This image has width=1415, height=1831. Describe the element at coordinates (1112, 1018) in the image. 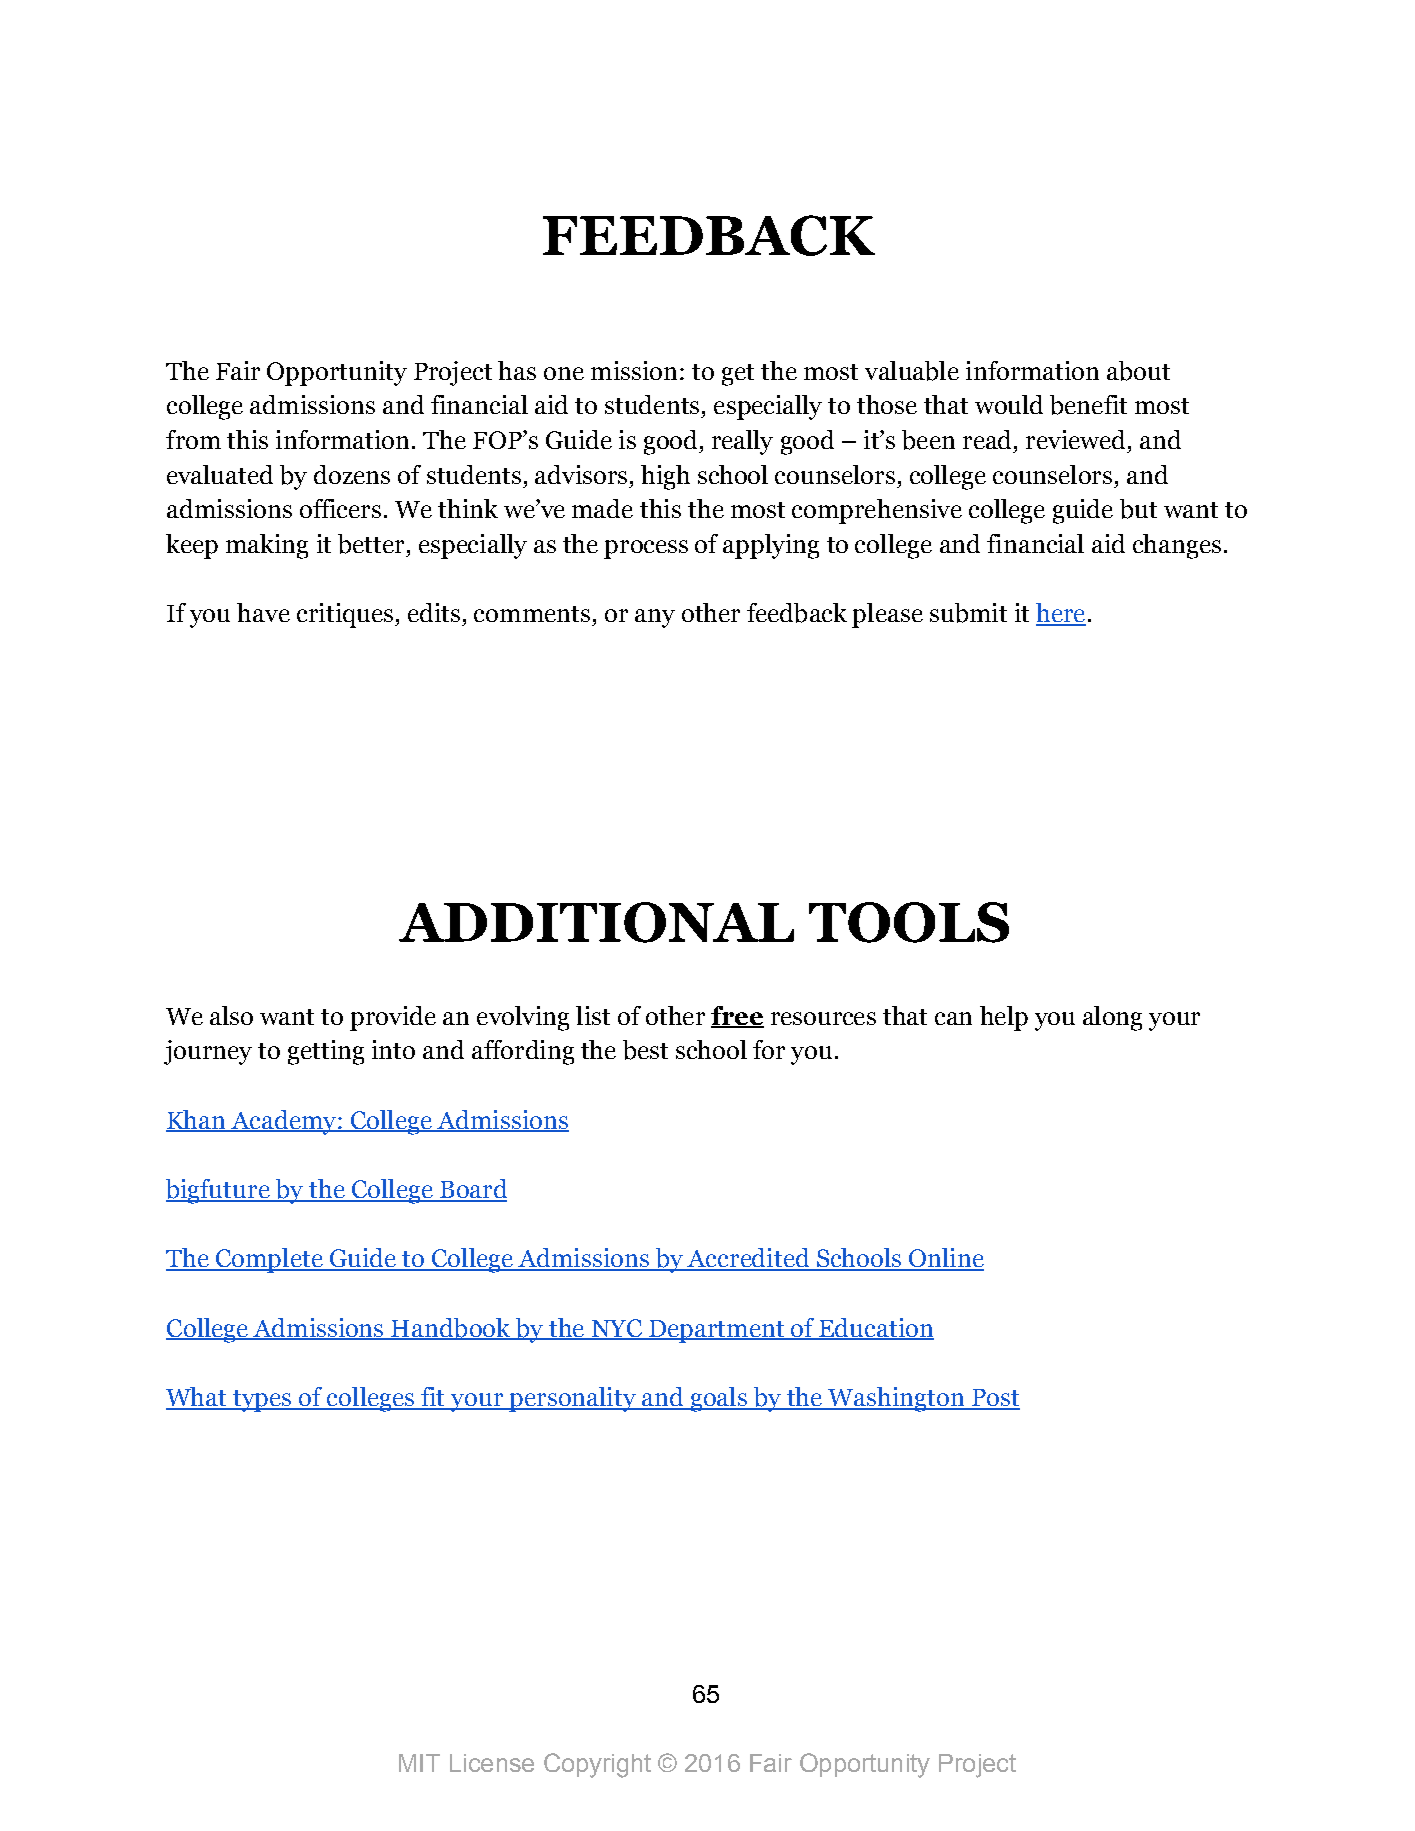

I see `along` at that location.
